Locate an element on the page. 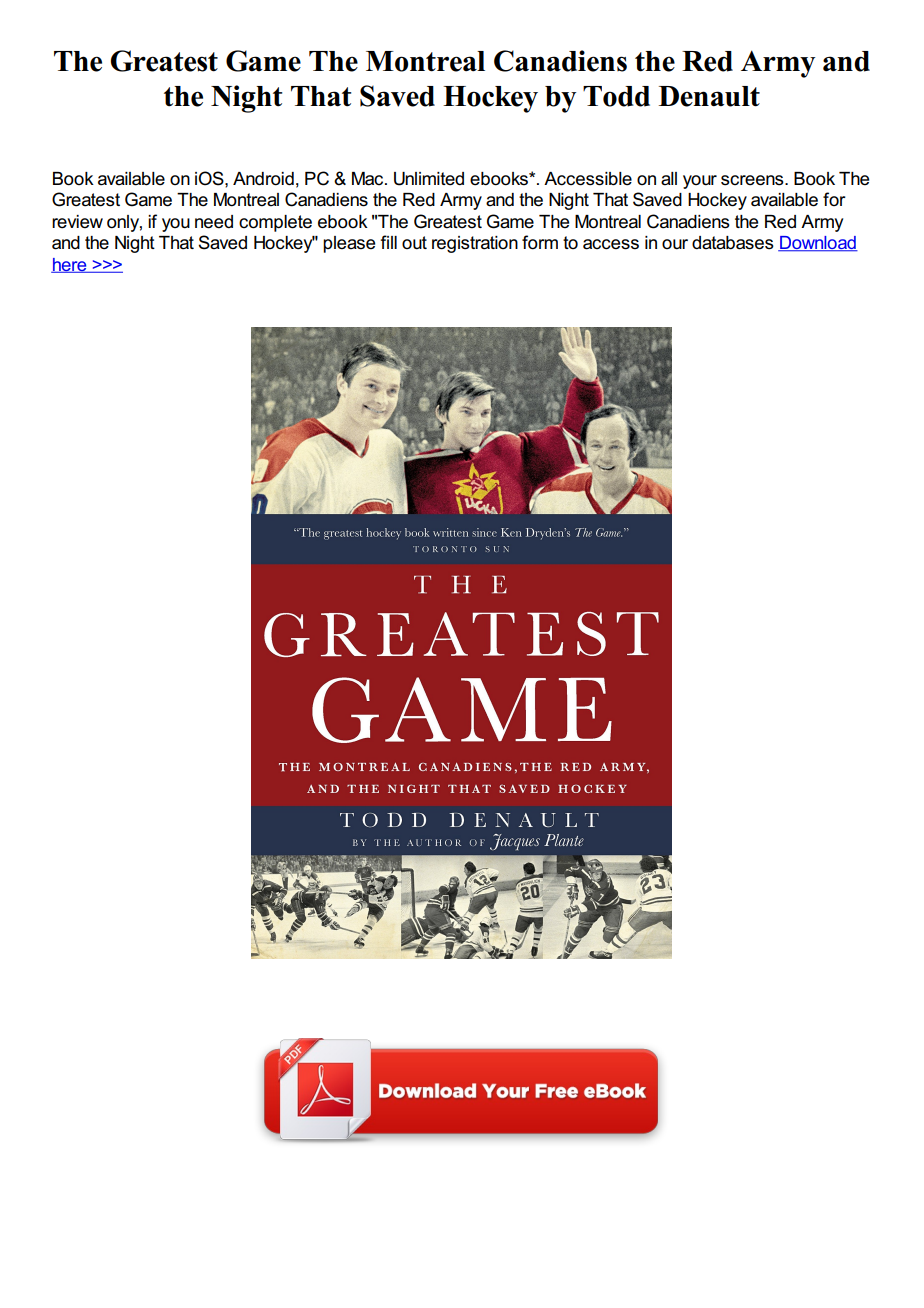 This page has height=1308, width=924. screens is located at coordinates (753, 180).
